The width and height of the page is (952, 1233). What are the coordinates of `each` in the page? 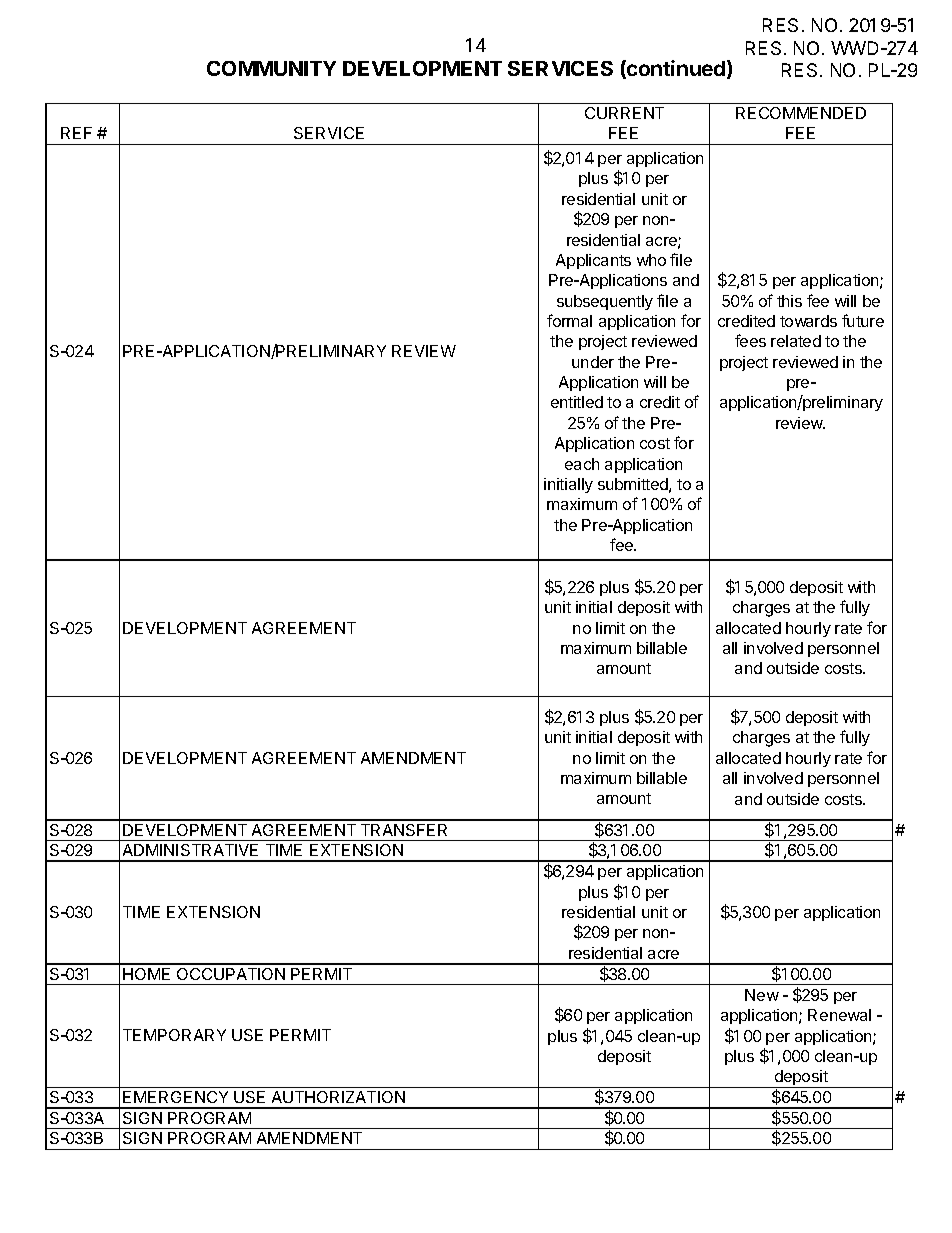 It's located at (582, 464).
